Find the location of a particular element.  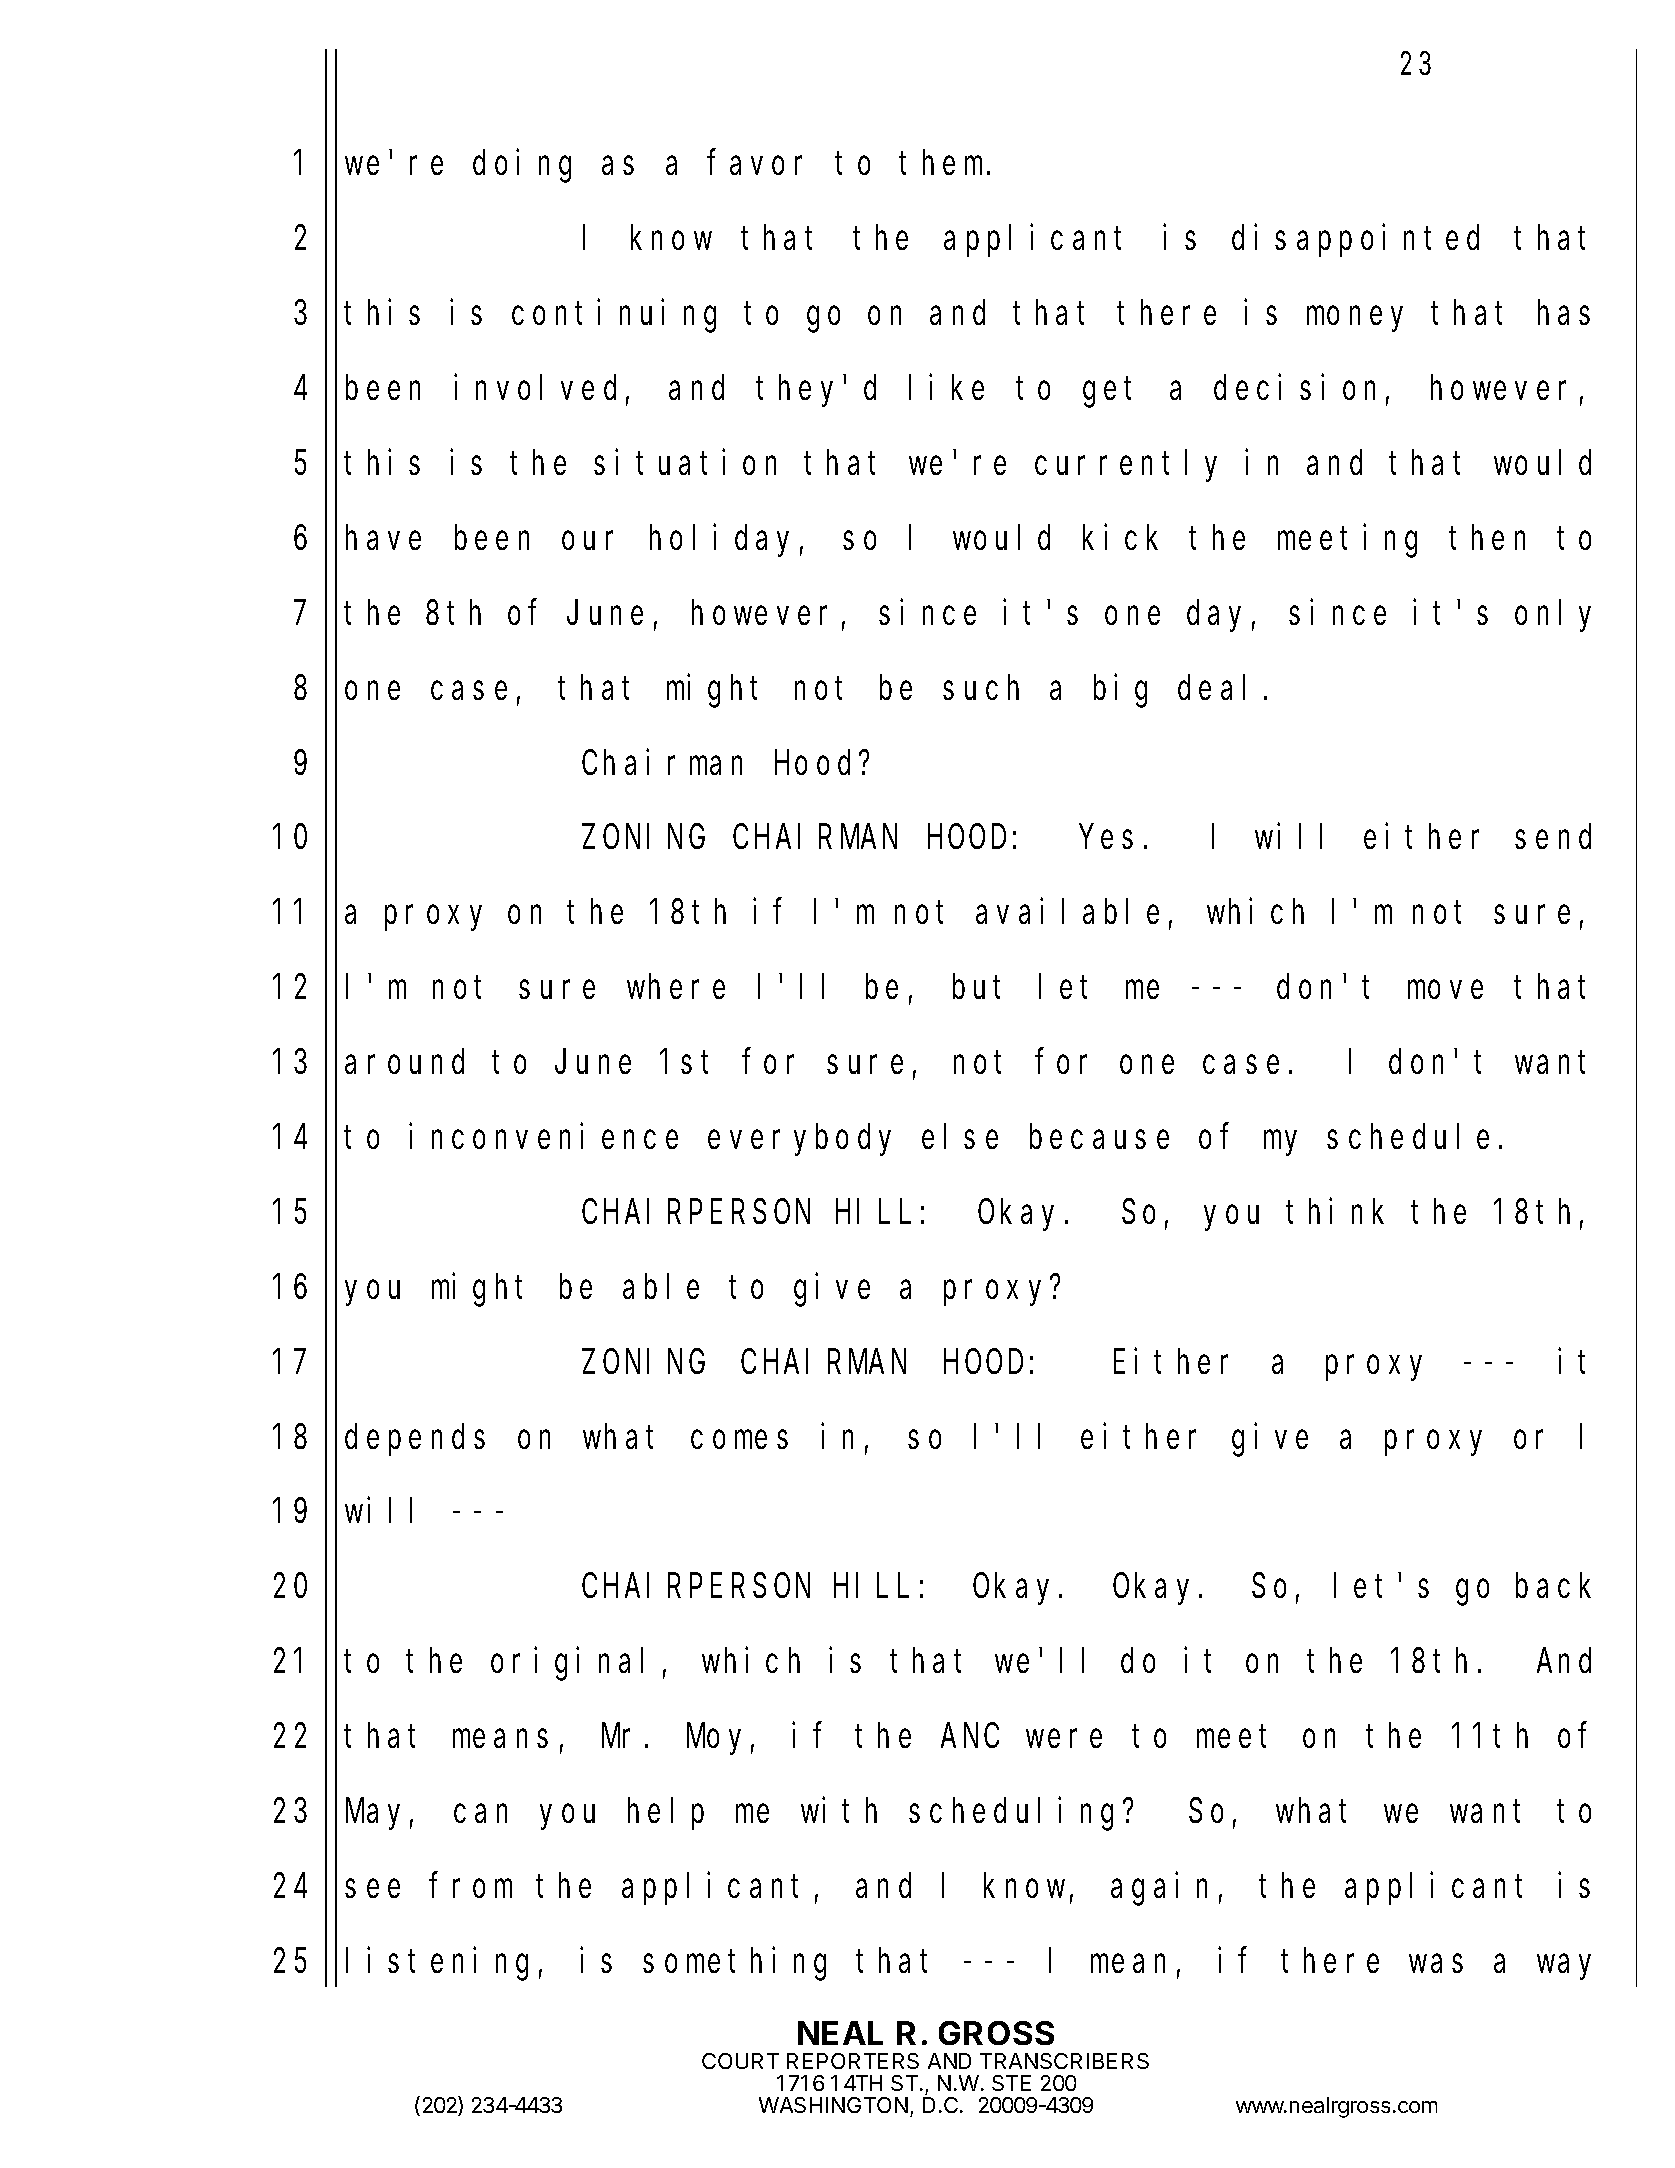

help is located at coordinates (666, 1814).
